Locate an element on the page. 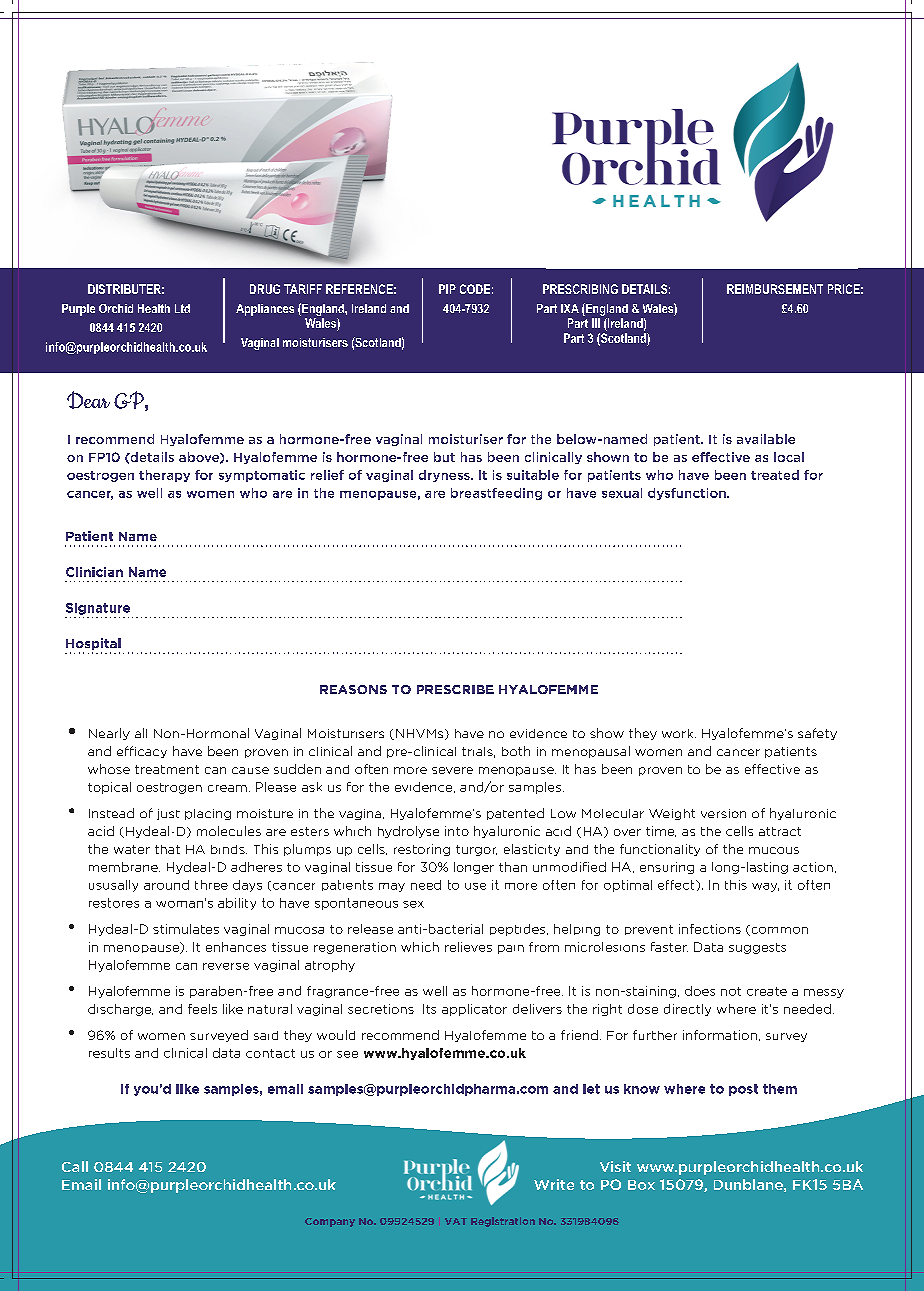  work is located at coordinates (679, 733).
